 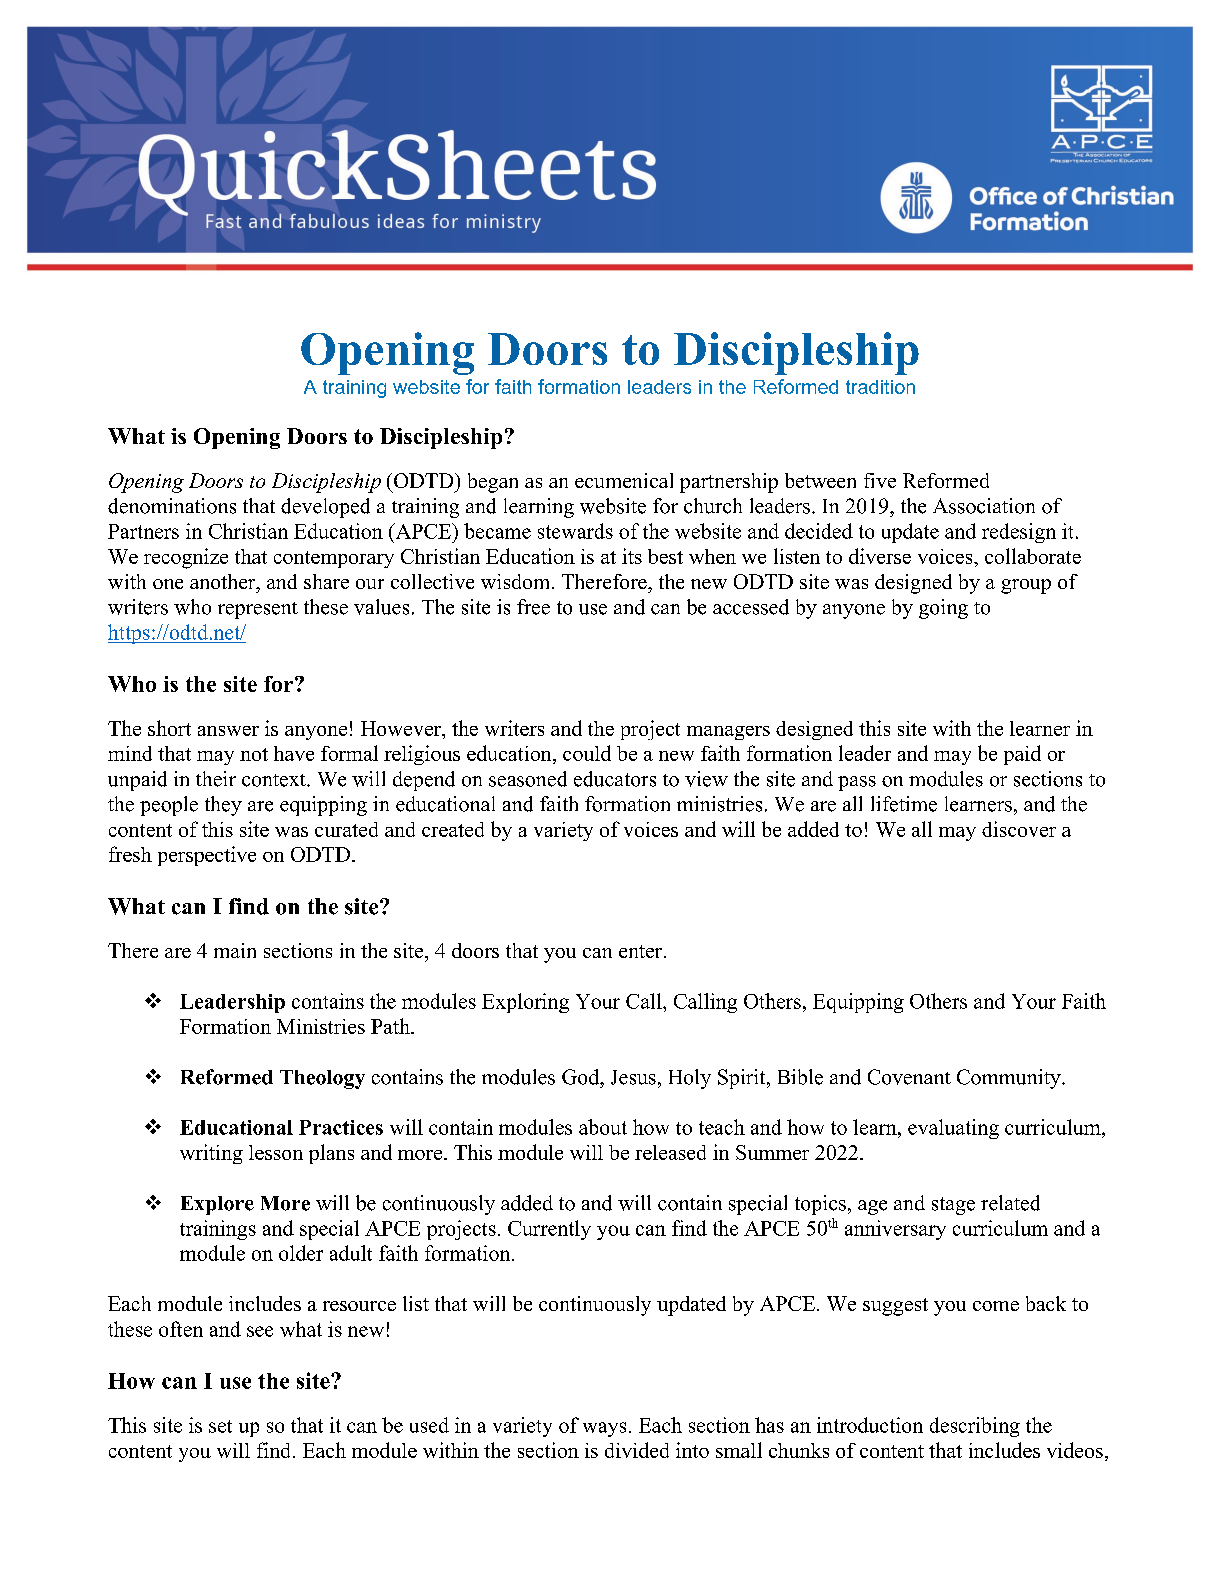 I want to click on stage, so click(x=953, y=1206).
